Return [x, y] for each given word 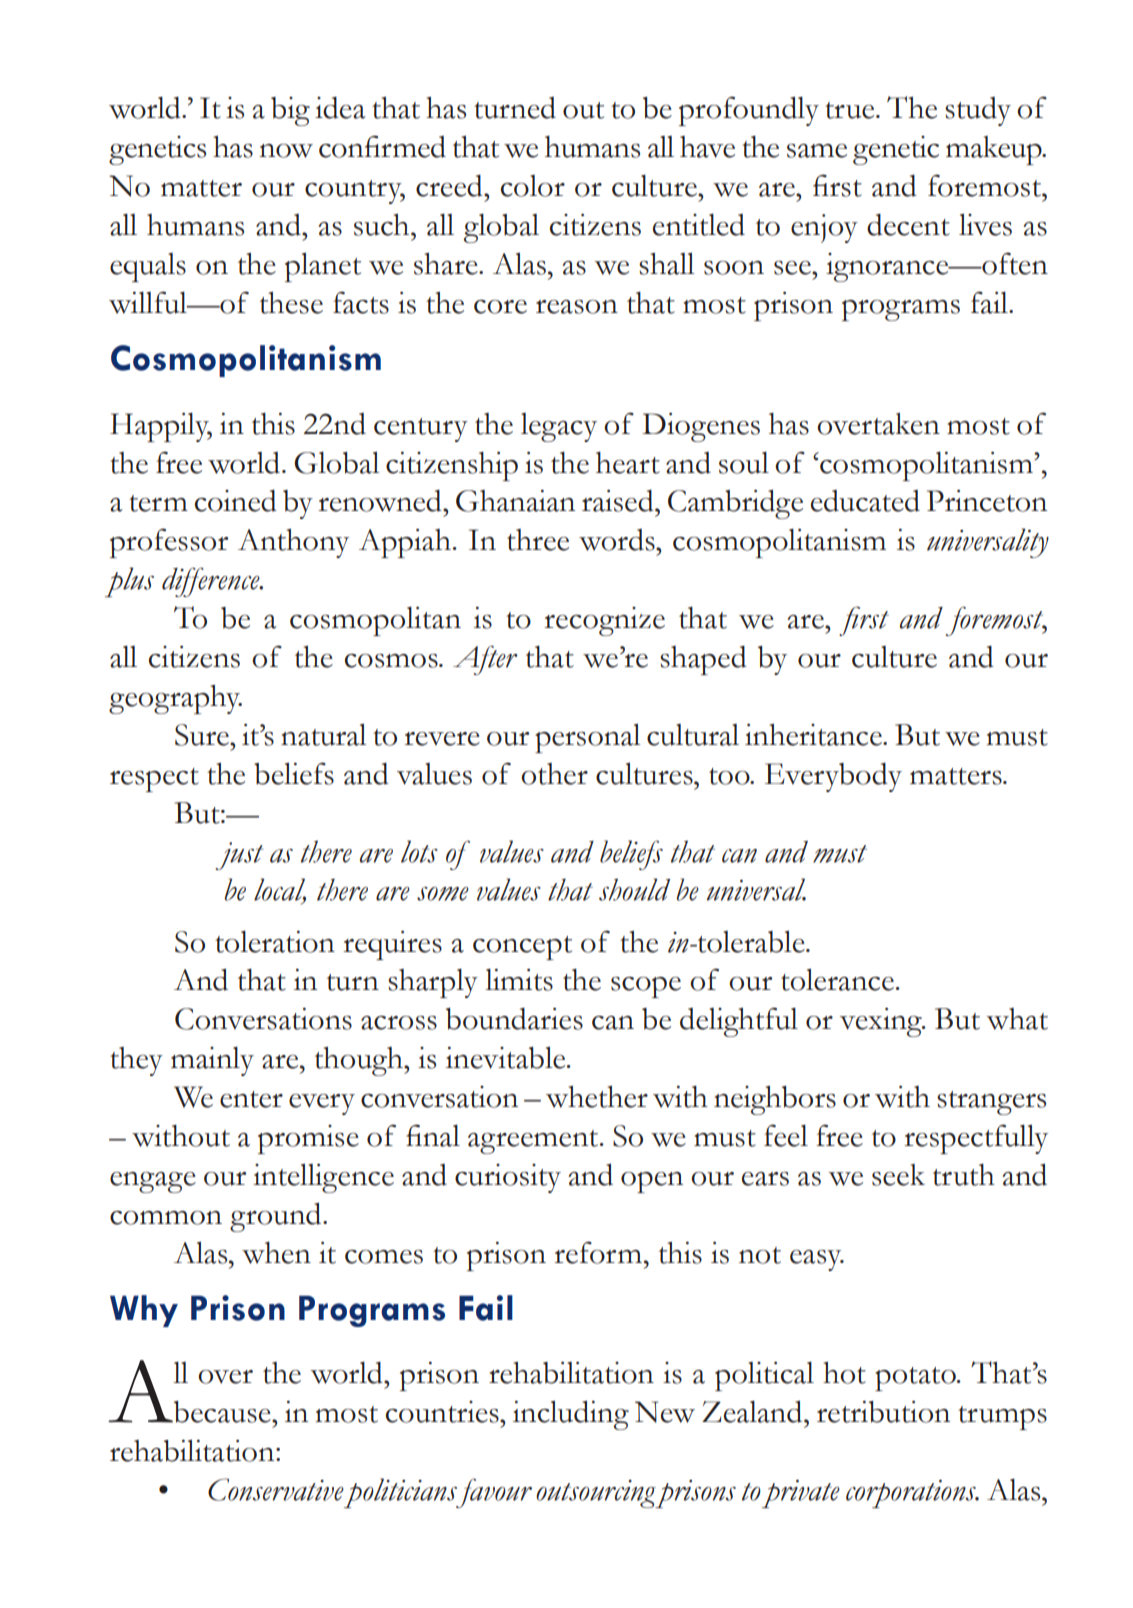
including [571, 1415]
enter [251, 1099]
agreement [534, 1142]
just [239, 856]
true [851, 110]
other [554, 774]
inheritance [814, 734]
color [533, 186]
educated [865, 501]
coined [236, 500]
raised [619, 500]
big [290, 111]
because [222, 1412]
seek [898, 1175]
